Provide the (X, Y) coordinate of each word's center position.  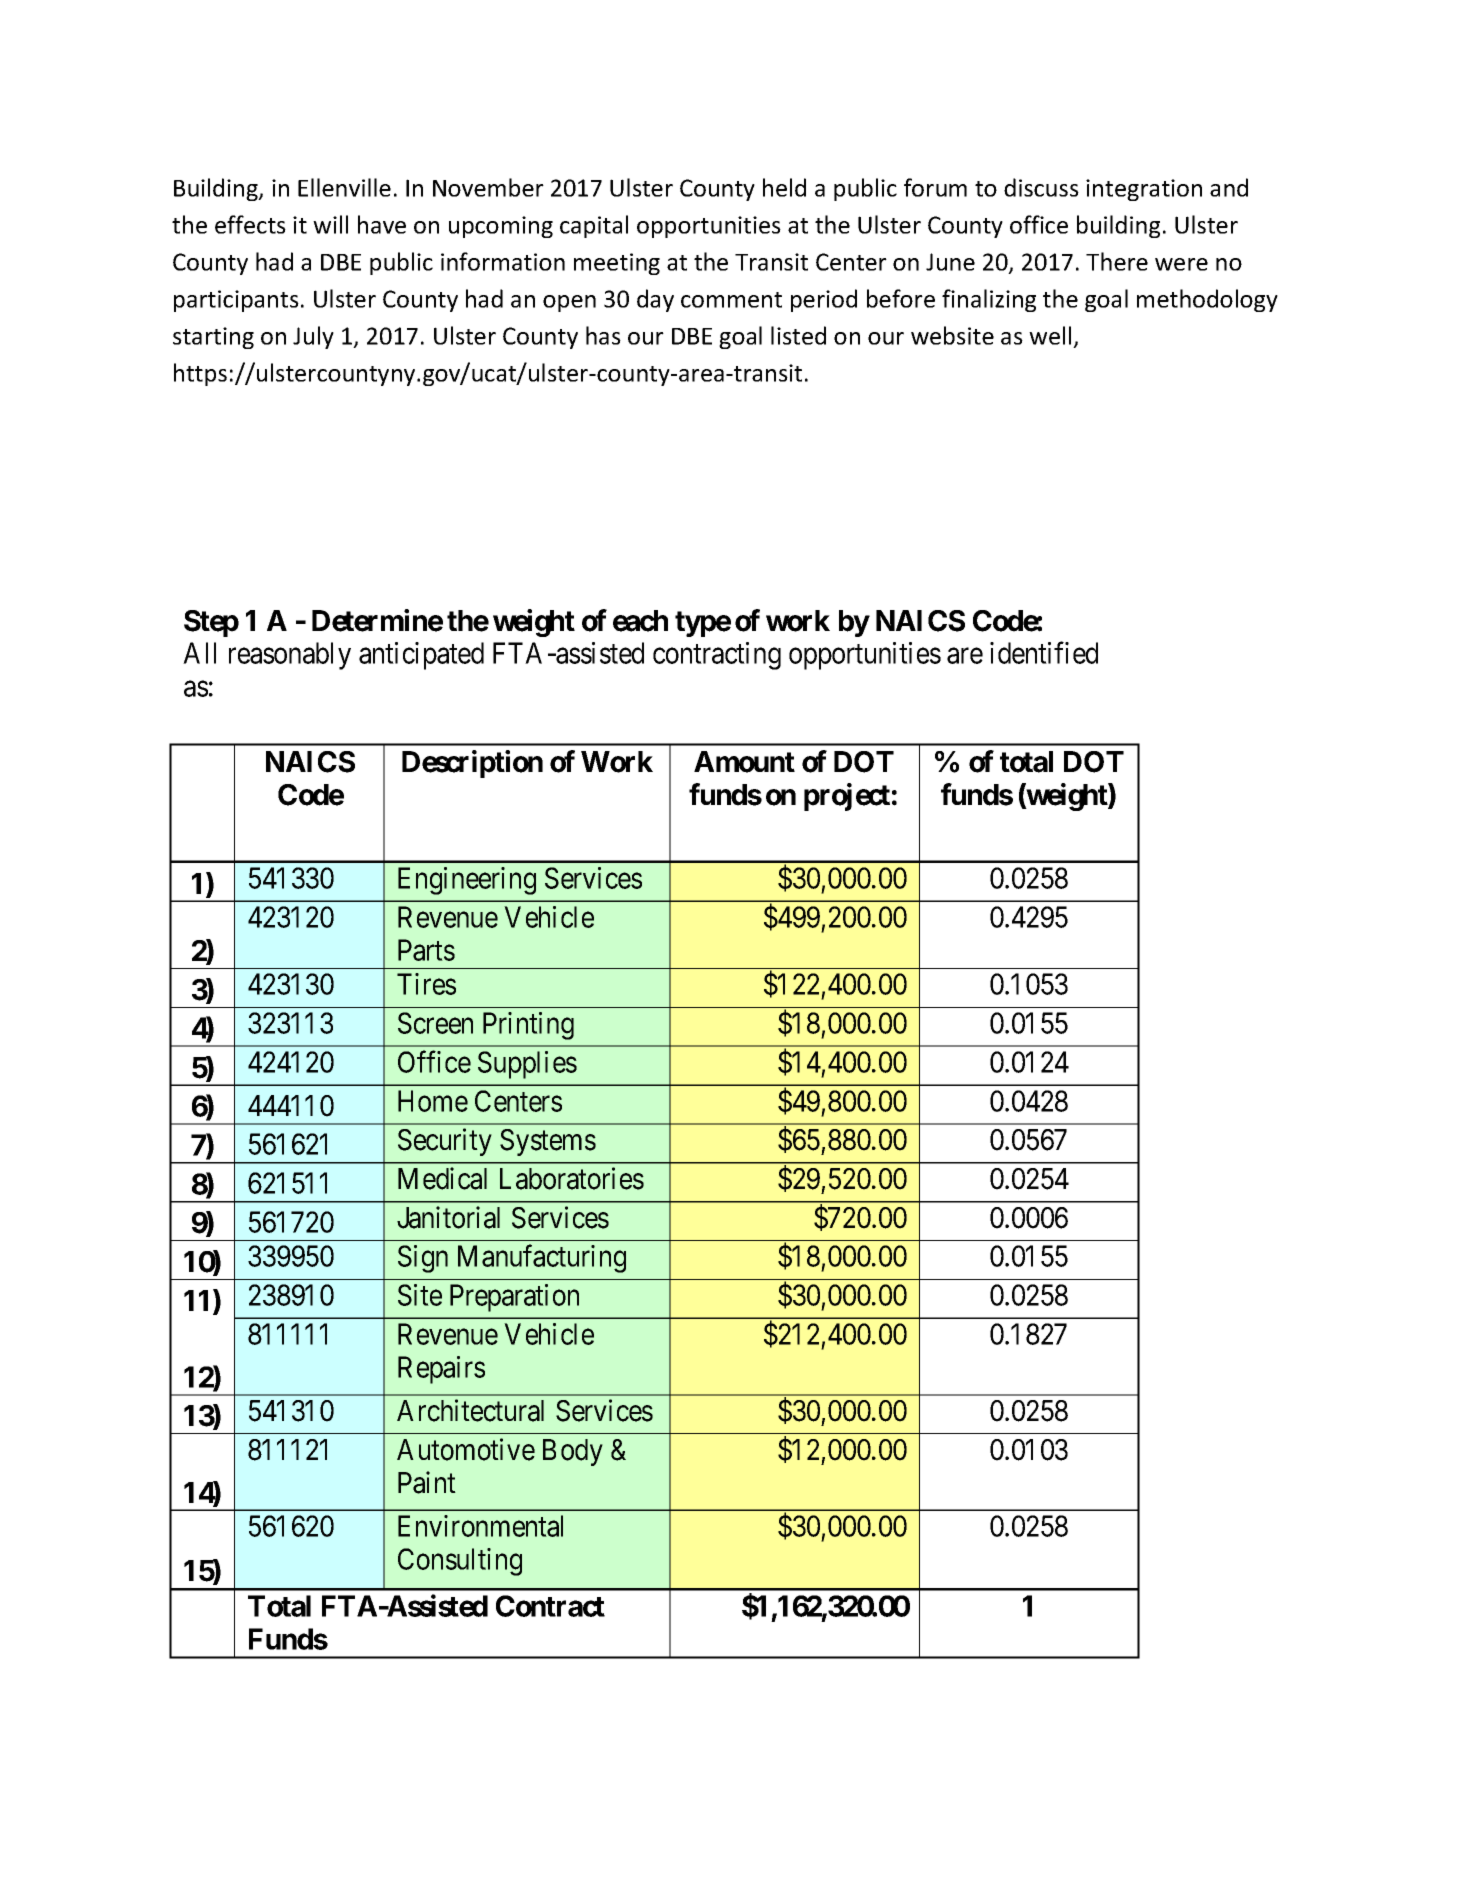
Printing (528, 1026)
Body (573, 1452)
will (330, 224)
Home (433, 1101)
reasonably (290, 656)
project (847, 797)
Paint (427, 1482)
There (1117, 261)
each (640, 621)
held (784, 187)
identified (1044, 653)
